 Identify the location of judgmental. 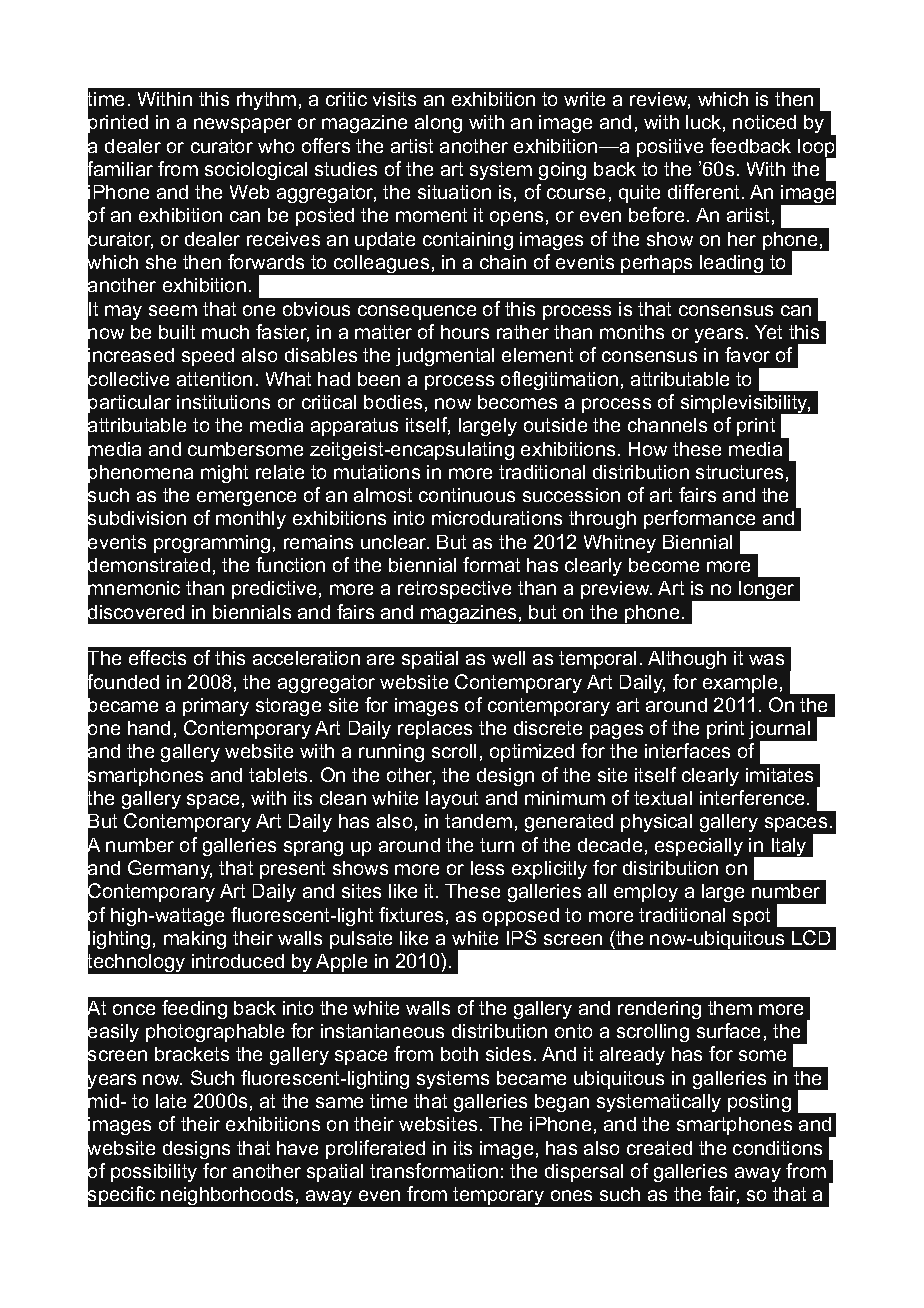
(445, 357).
